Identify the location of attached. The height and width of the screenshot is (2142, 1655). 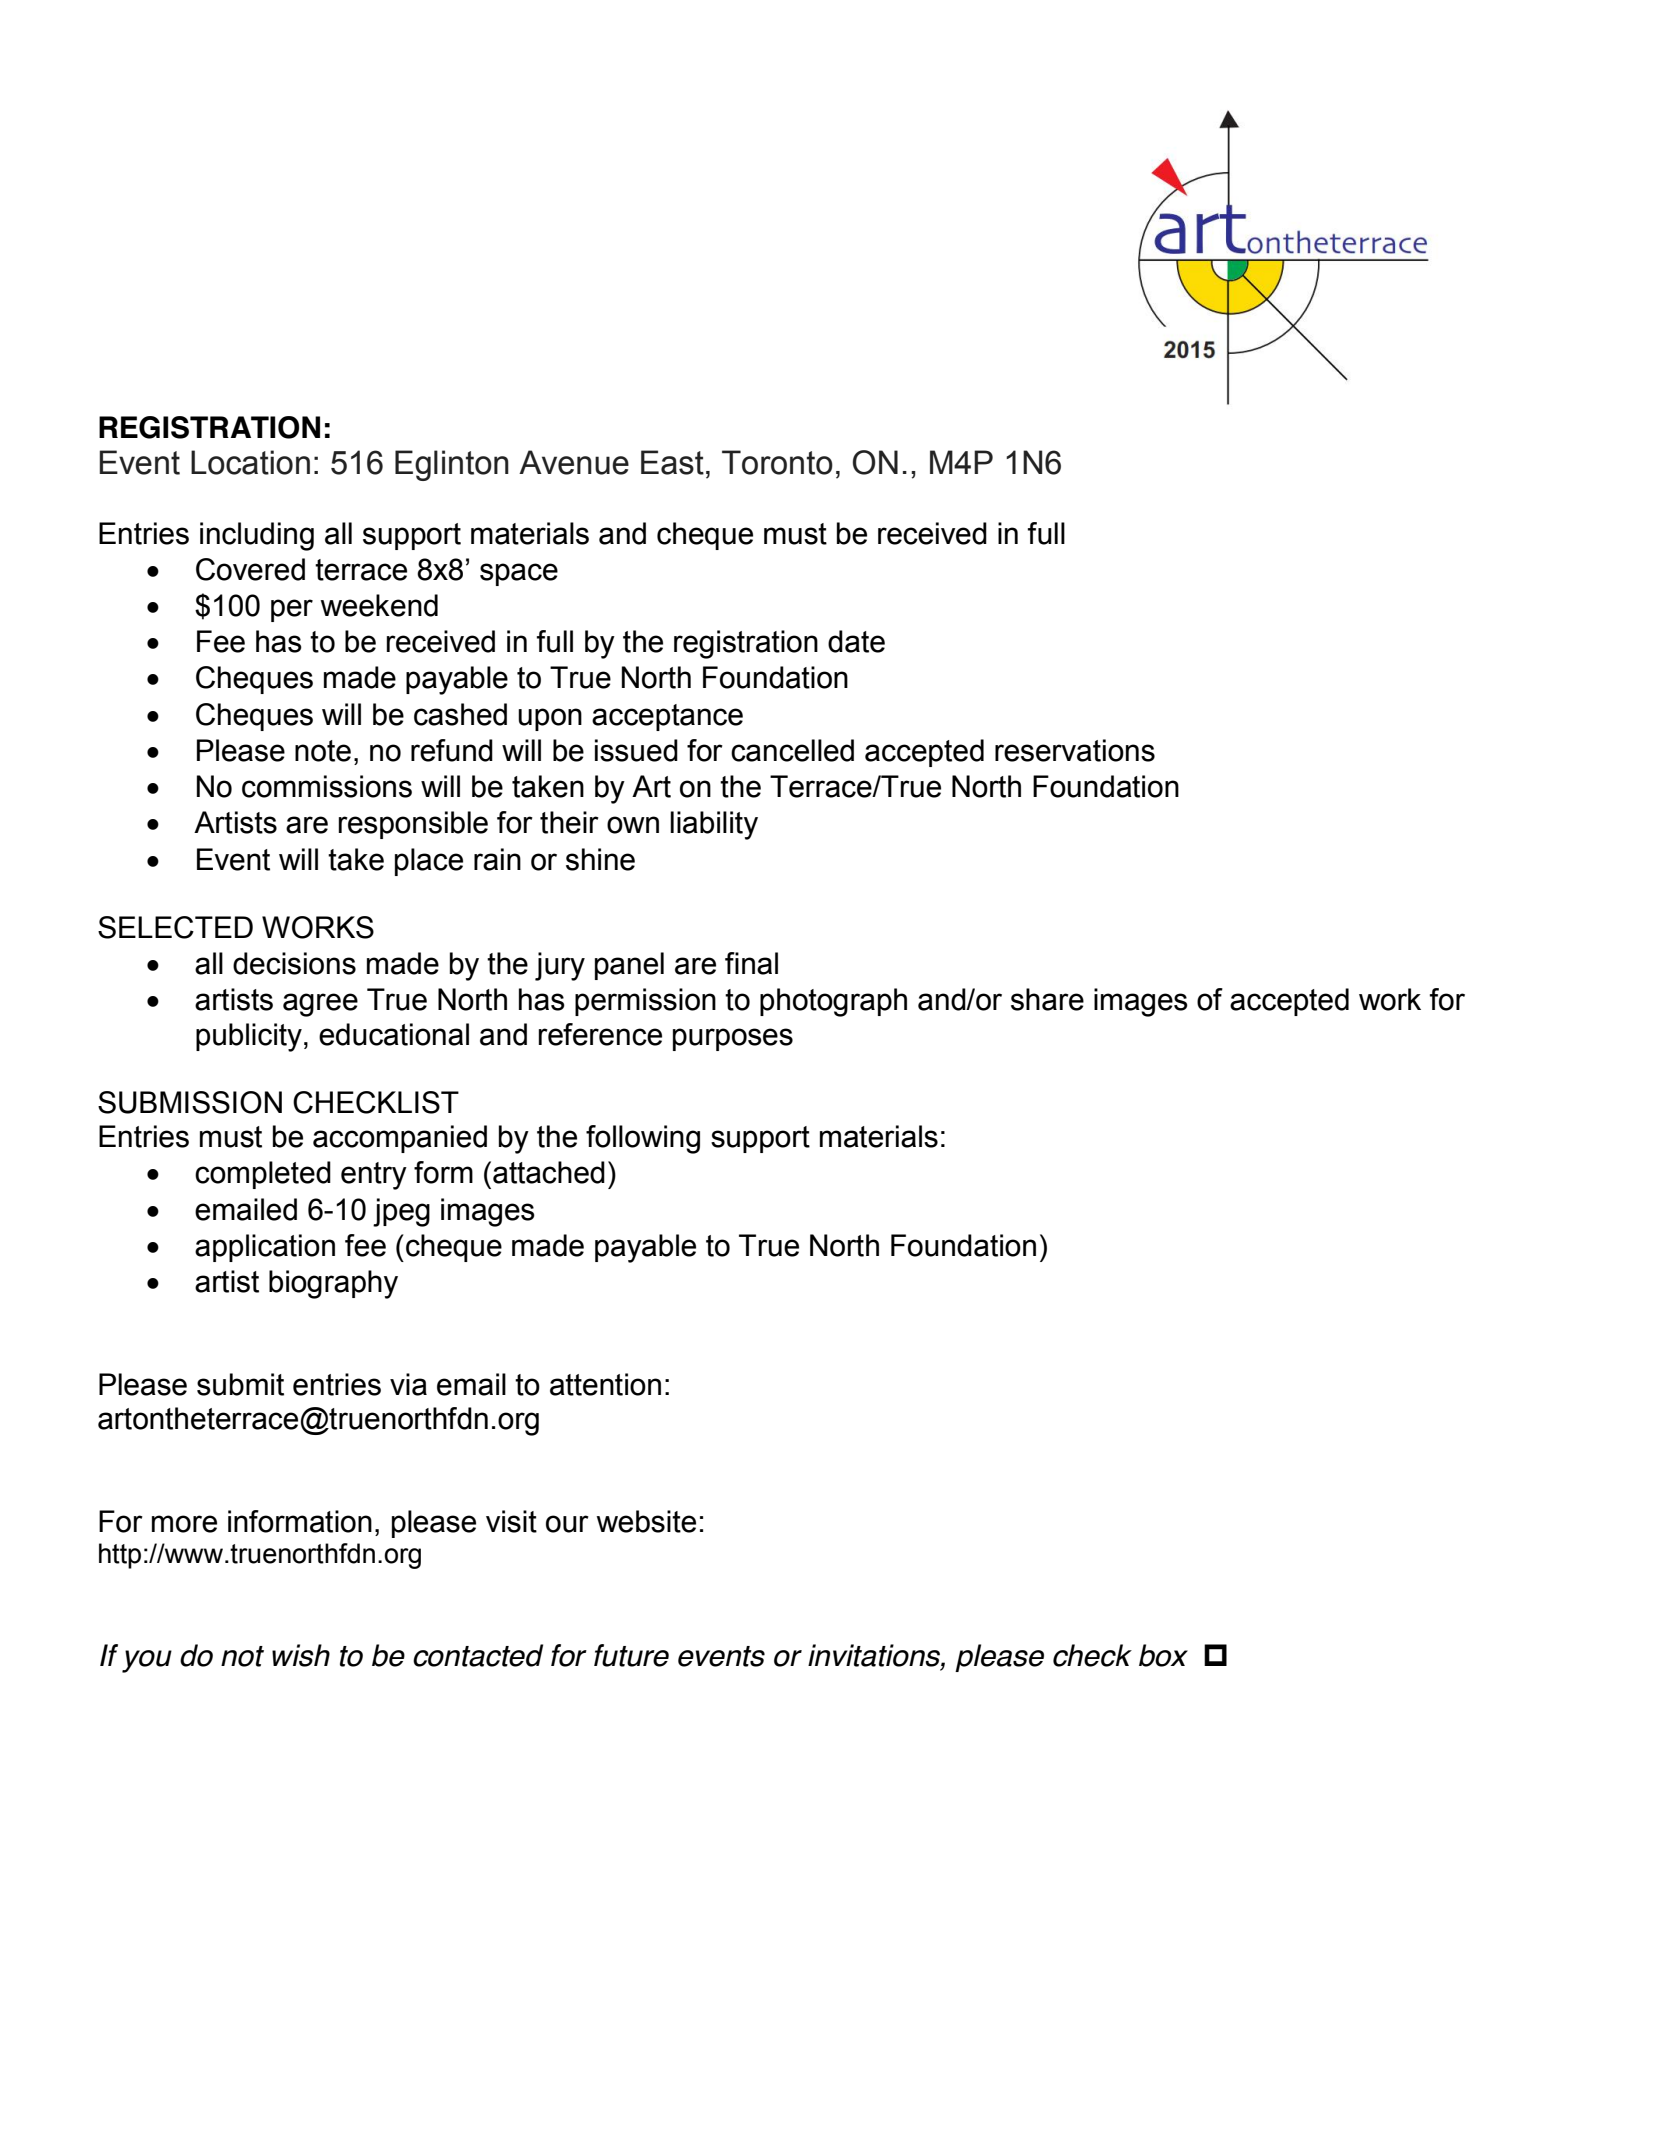
(549, 1172).
